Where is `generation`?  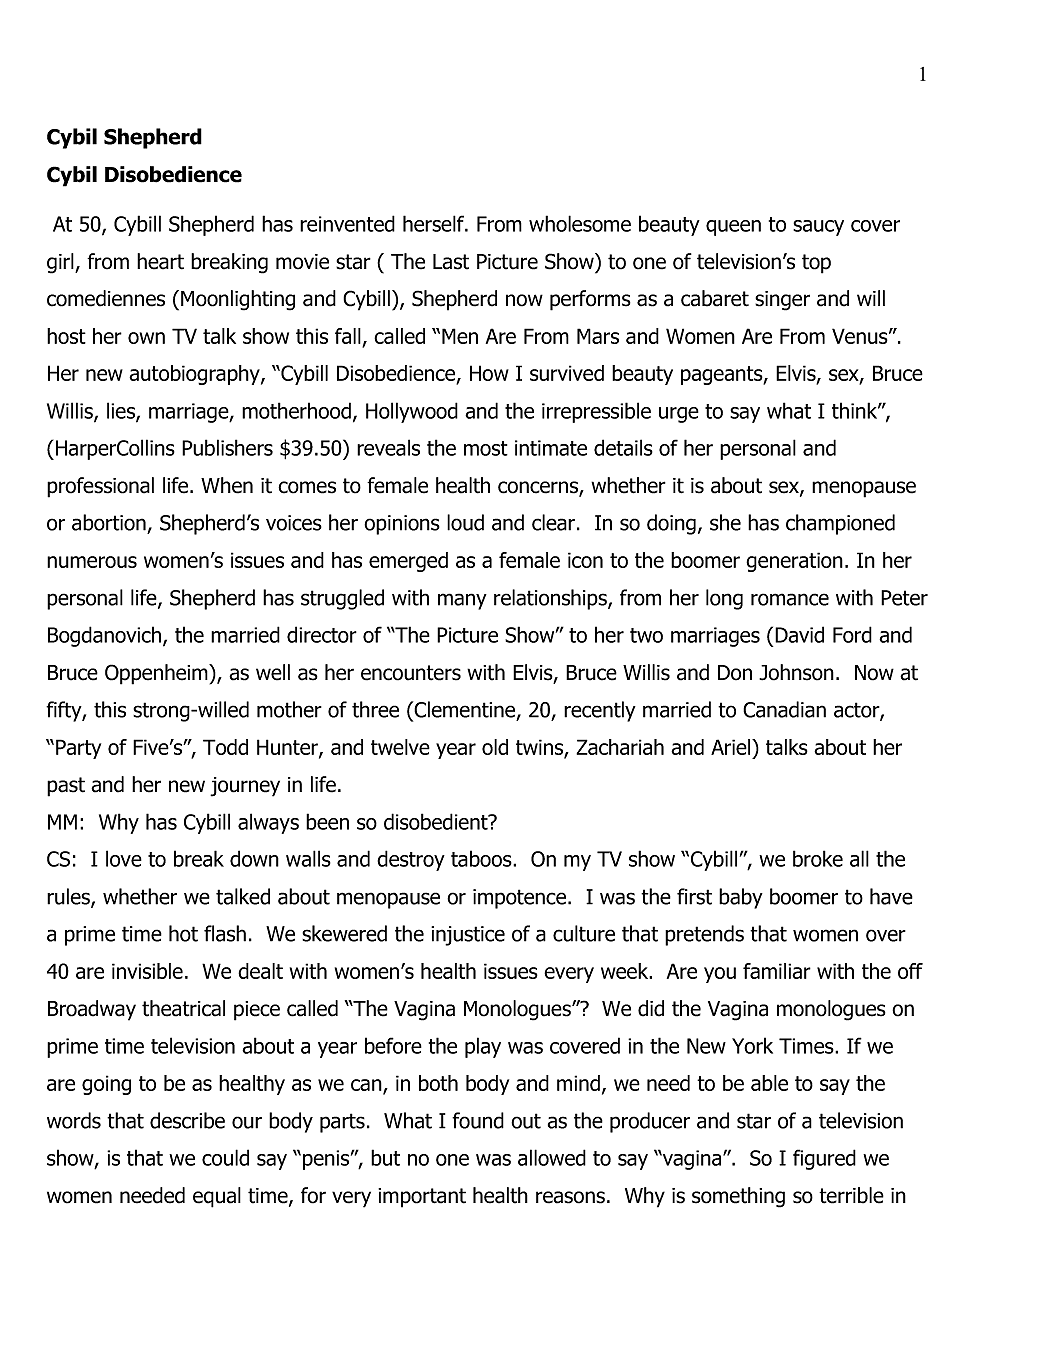
generation is located at coordinates (794, 562).
